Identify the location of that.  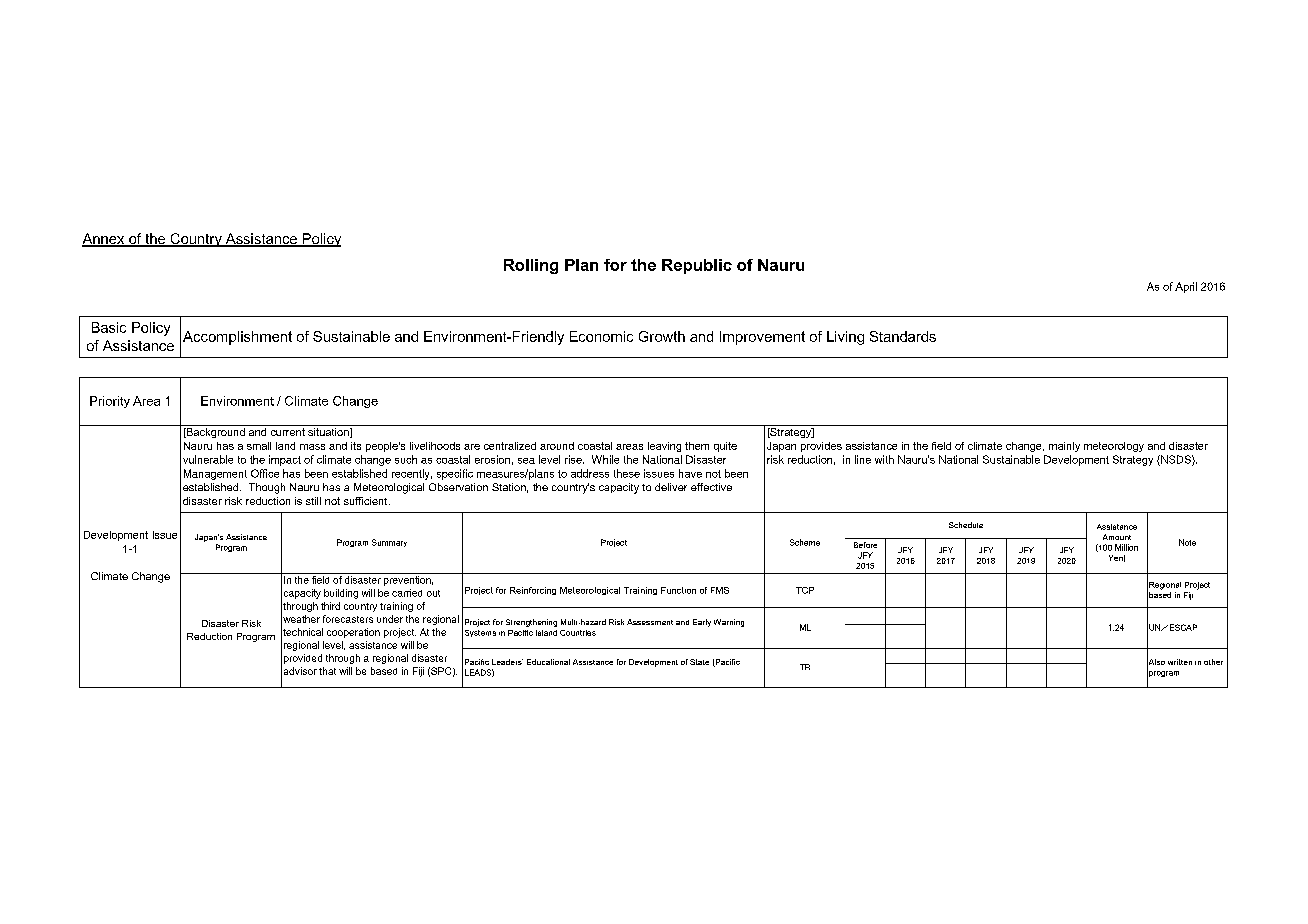
(327, 671).
